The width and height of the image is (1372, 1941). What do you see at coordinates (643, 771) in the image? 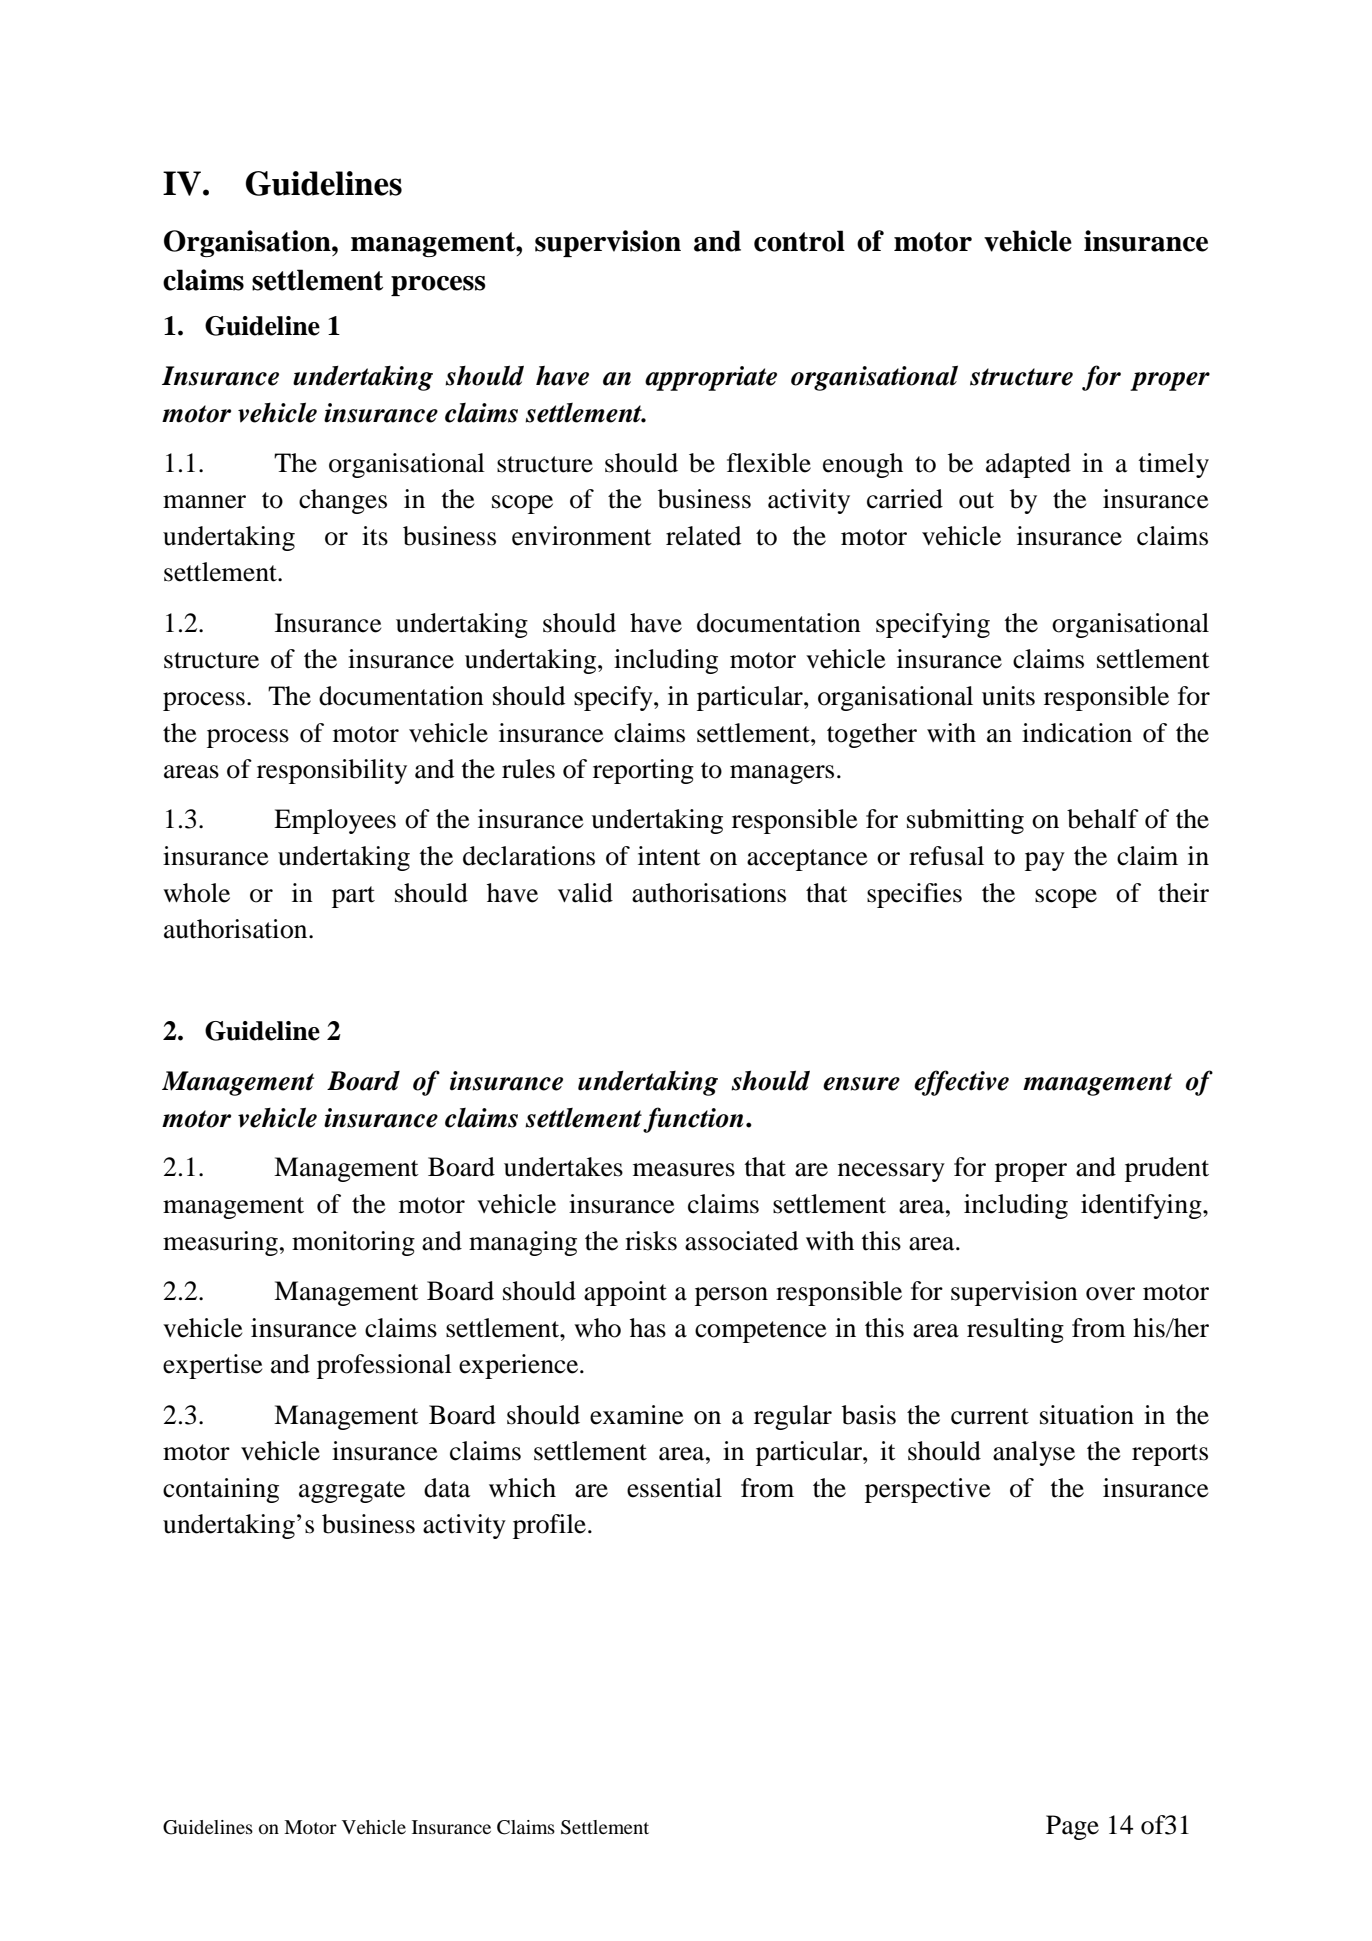
I see `reporting` at bounding box center [643, 771].
